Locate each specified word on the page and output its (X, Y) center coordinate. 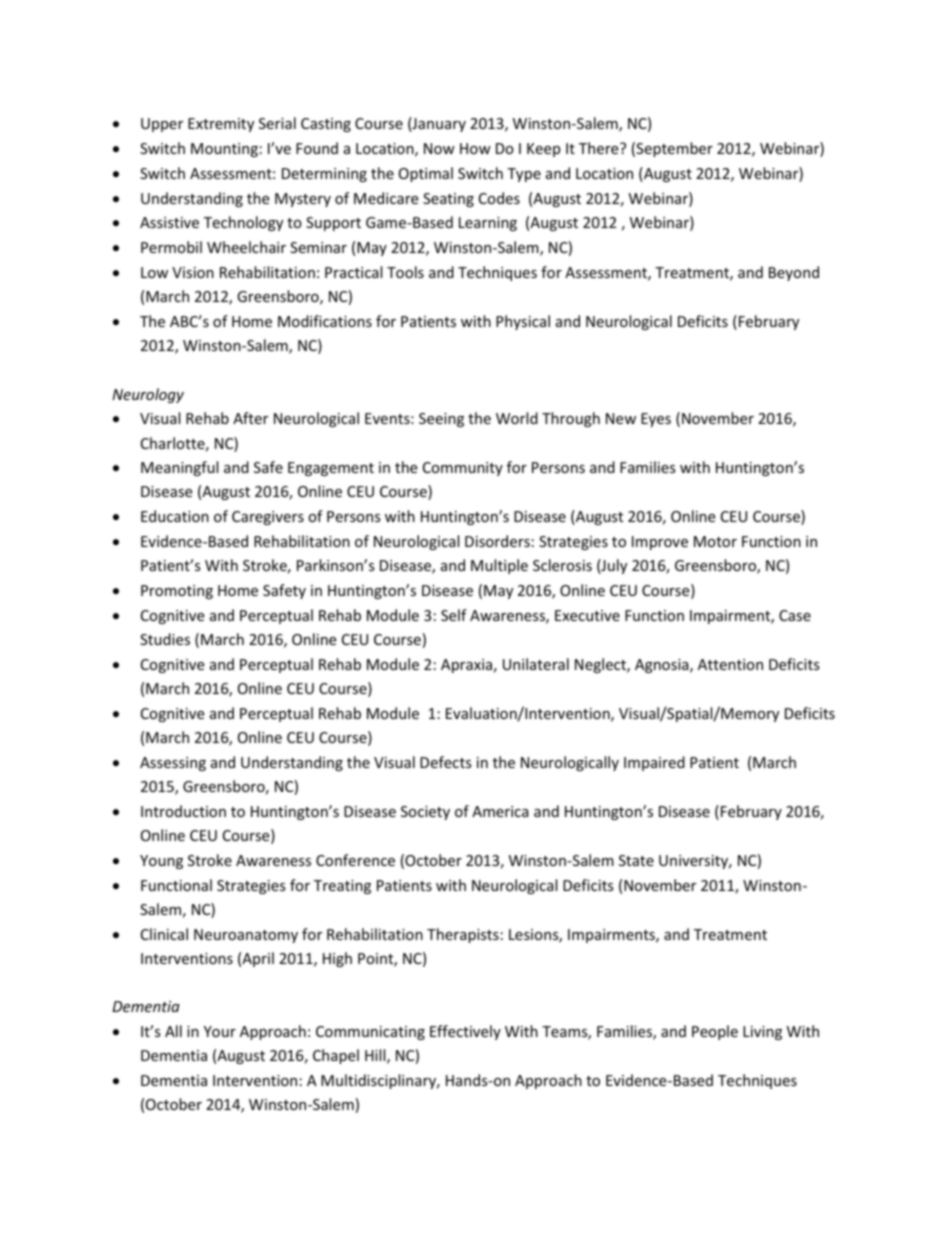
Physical (523, 322)
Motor (715, 541)
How (475, 148)
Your (220, 1031)
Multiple (499, 566)
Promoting (177, 592)
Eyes (656, 420)
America (500, 811)
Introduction (183, 811)
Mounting (224, 150)
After (250, 418)
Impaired (654, 763)
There (600, 148)
